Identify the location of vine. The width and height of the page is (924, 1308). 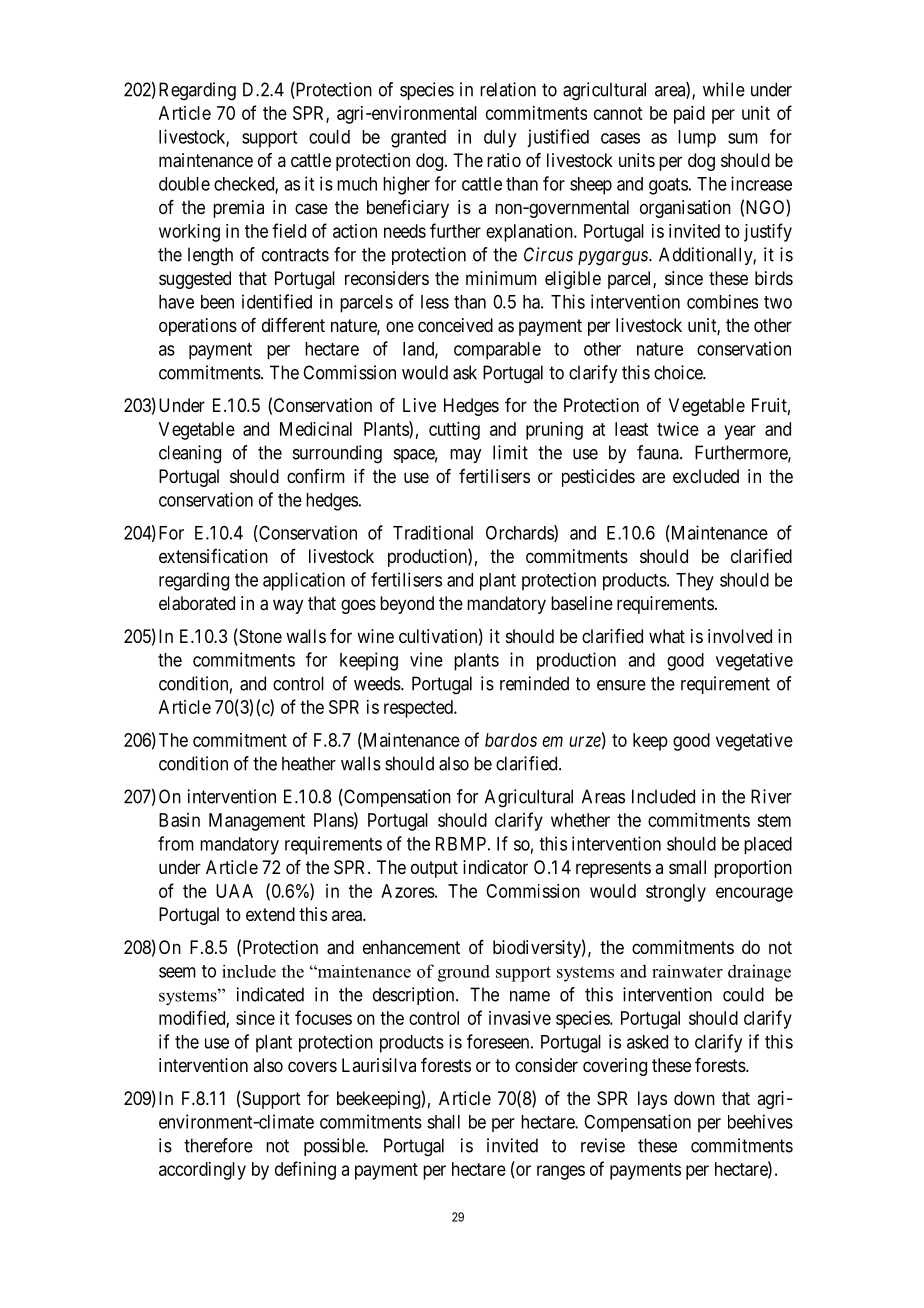
(426, 659).
